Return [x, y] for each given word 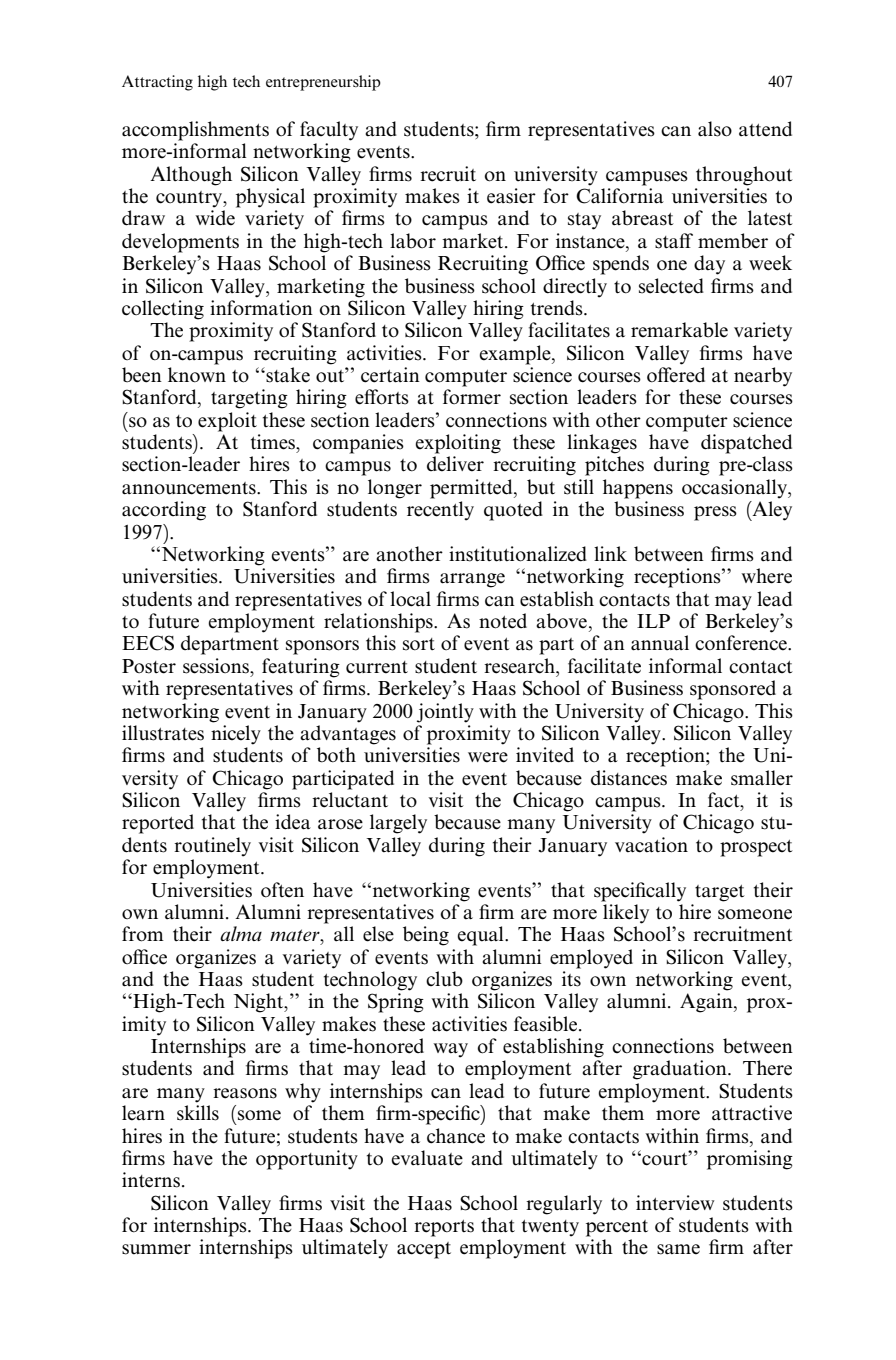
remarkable [679, 330]
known [197, 375]
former [472, 397]
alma [241, 933]
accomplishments [195, 131]
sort [419, 644]
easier [511, 196]
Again [707, 1003]
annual [660, 643]
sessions [217, 667]
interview [675, 1203]
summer [156, 1249]
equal [481, 936]
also [715, 129]
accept [424, 1250]
